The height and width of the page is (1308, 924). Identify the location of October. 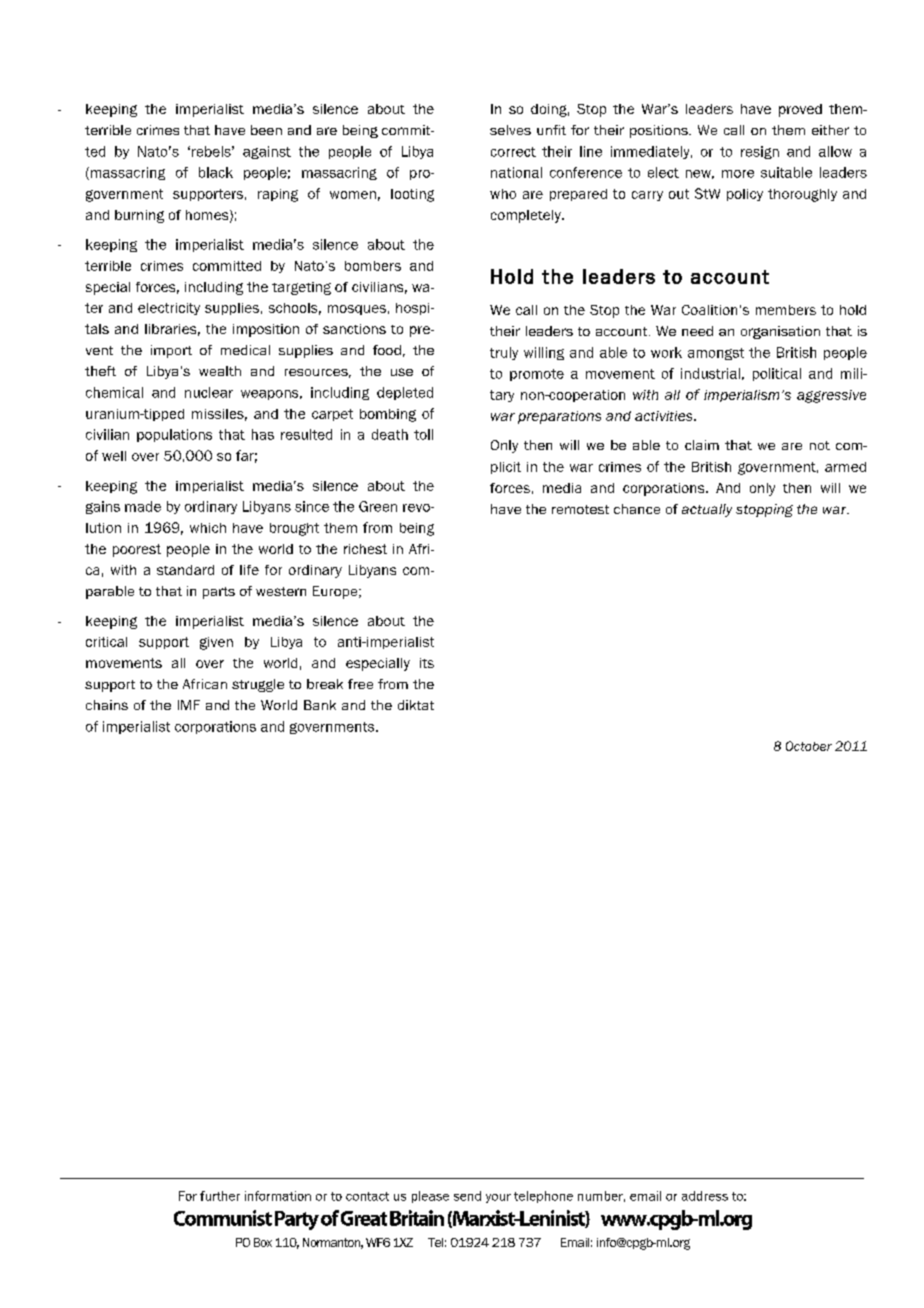
(809, 746).
